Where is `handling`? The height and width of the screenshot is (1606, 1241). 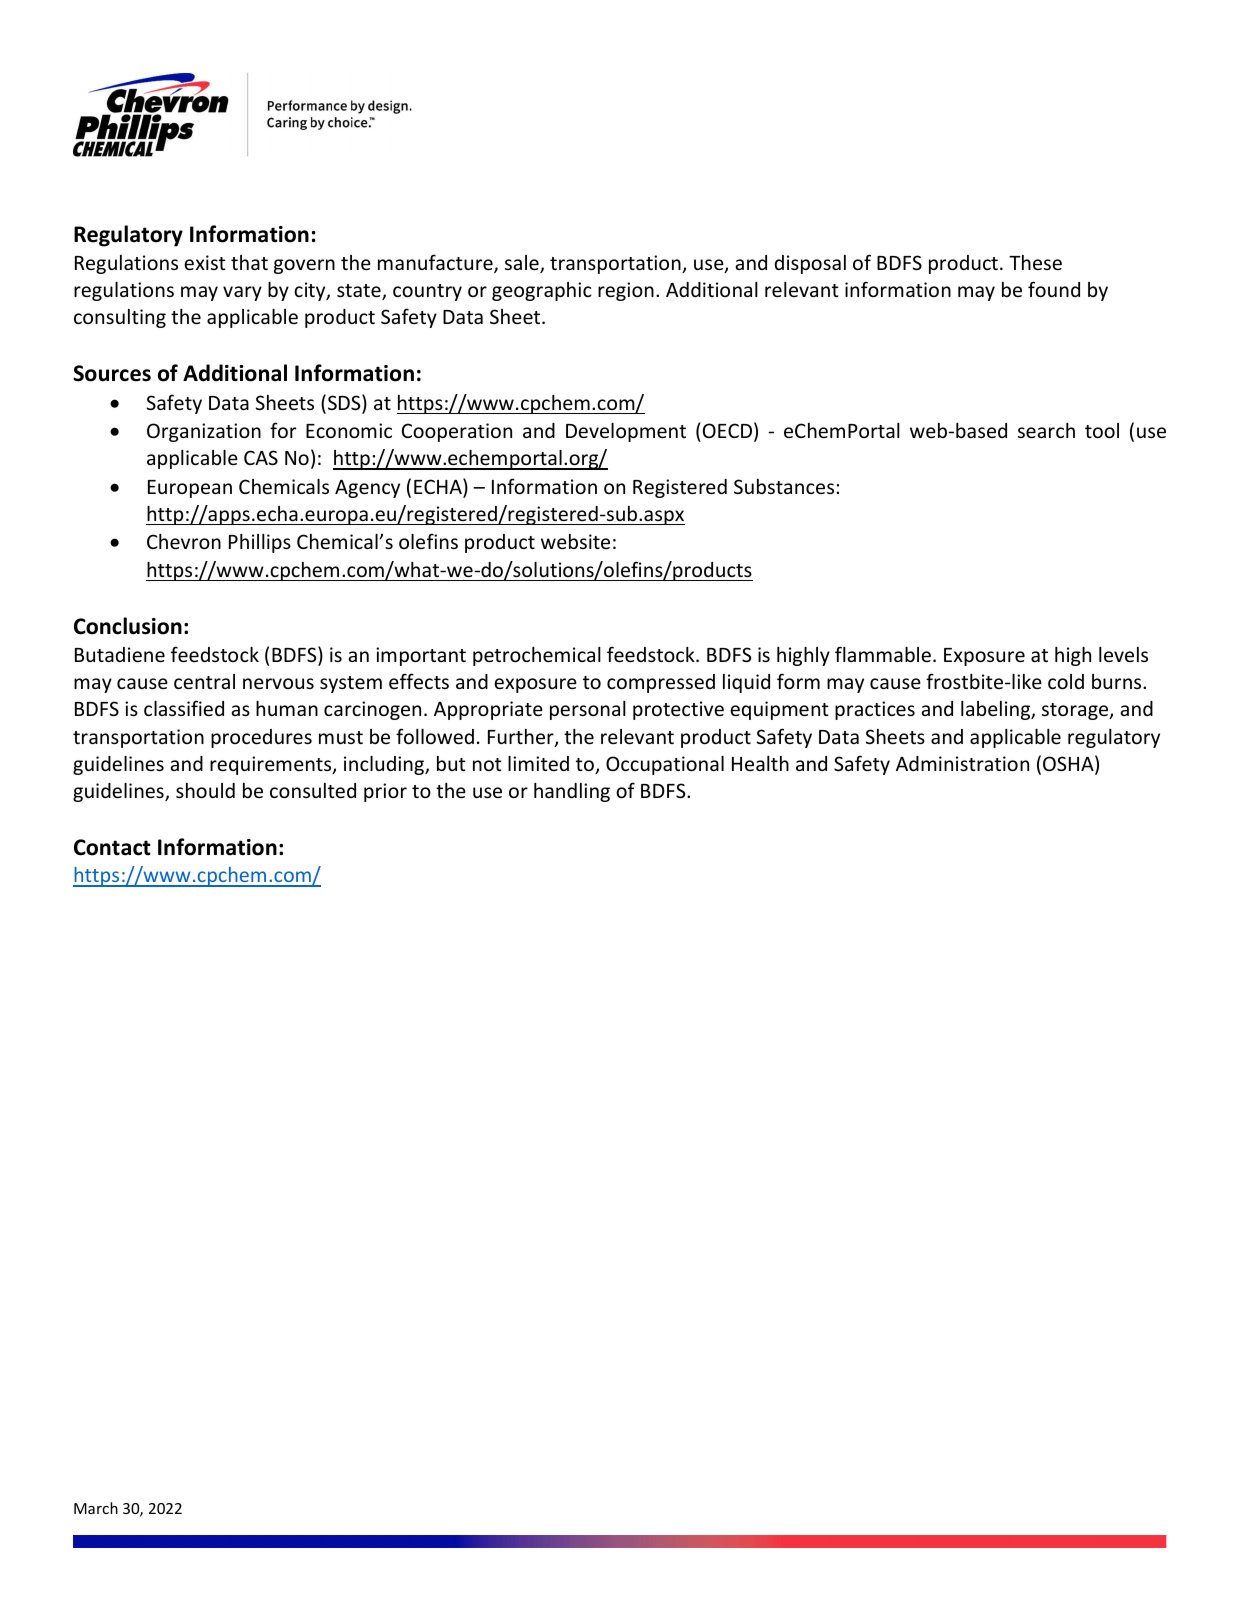
handling is located at coordinates (572, 792).
